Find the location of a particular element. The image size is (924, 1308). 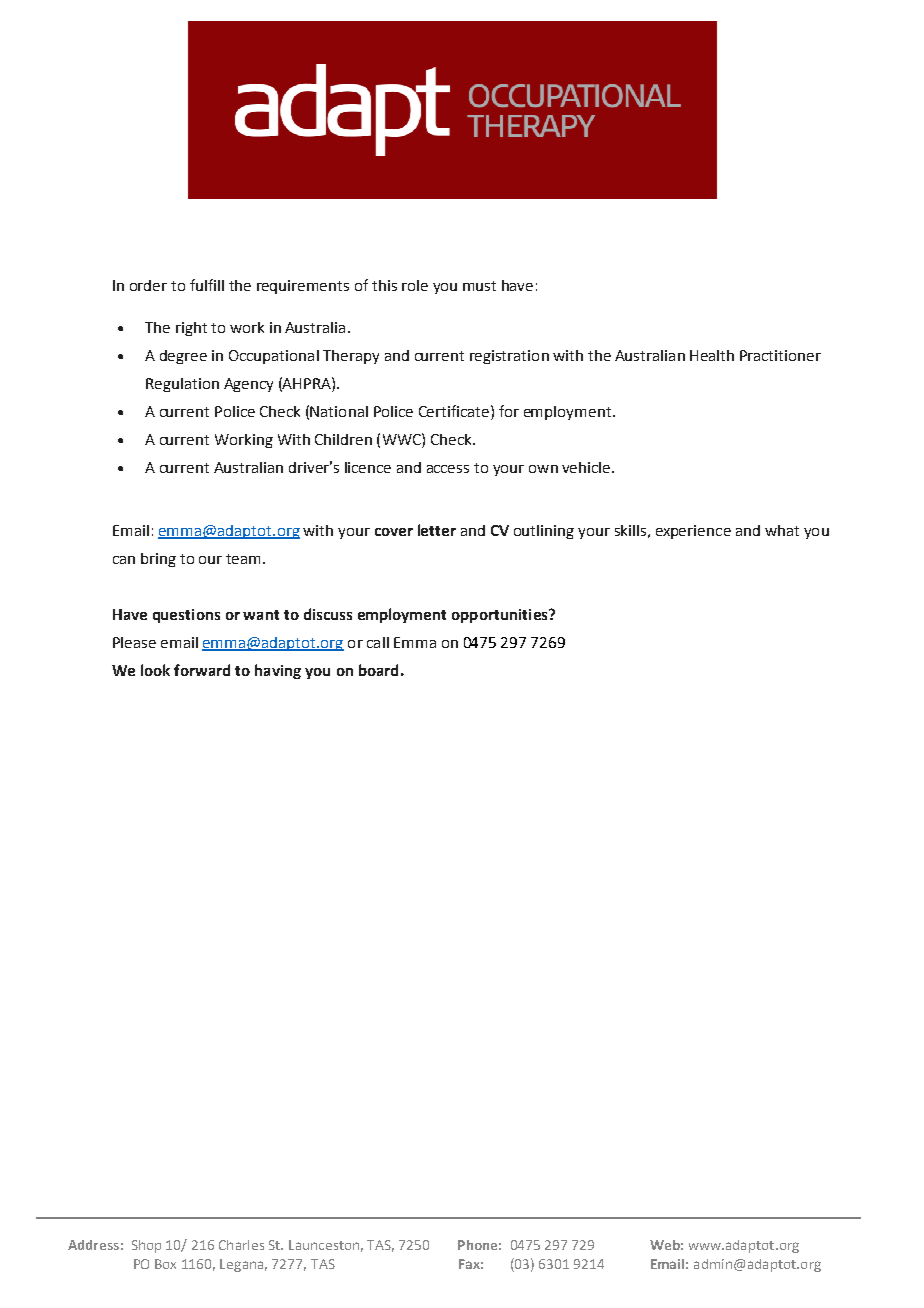

experience is located at coordinates (693, 532).
